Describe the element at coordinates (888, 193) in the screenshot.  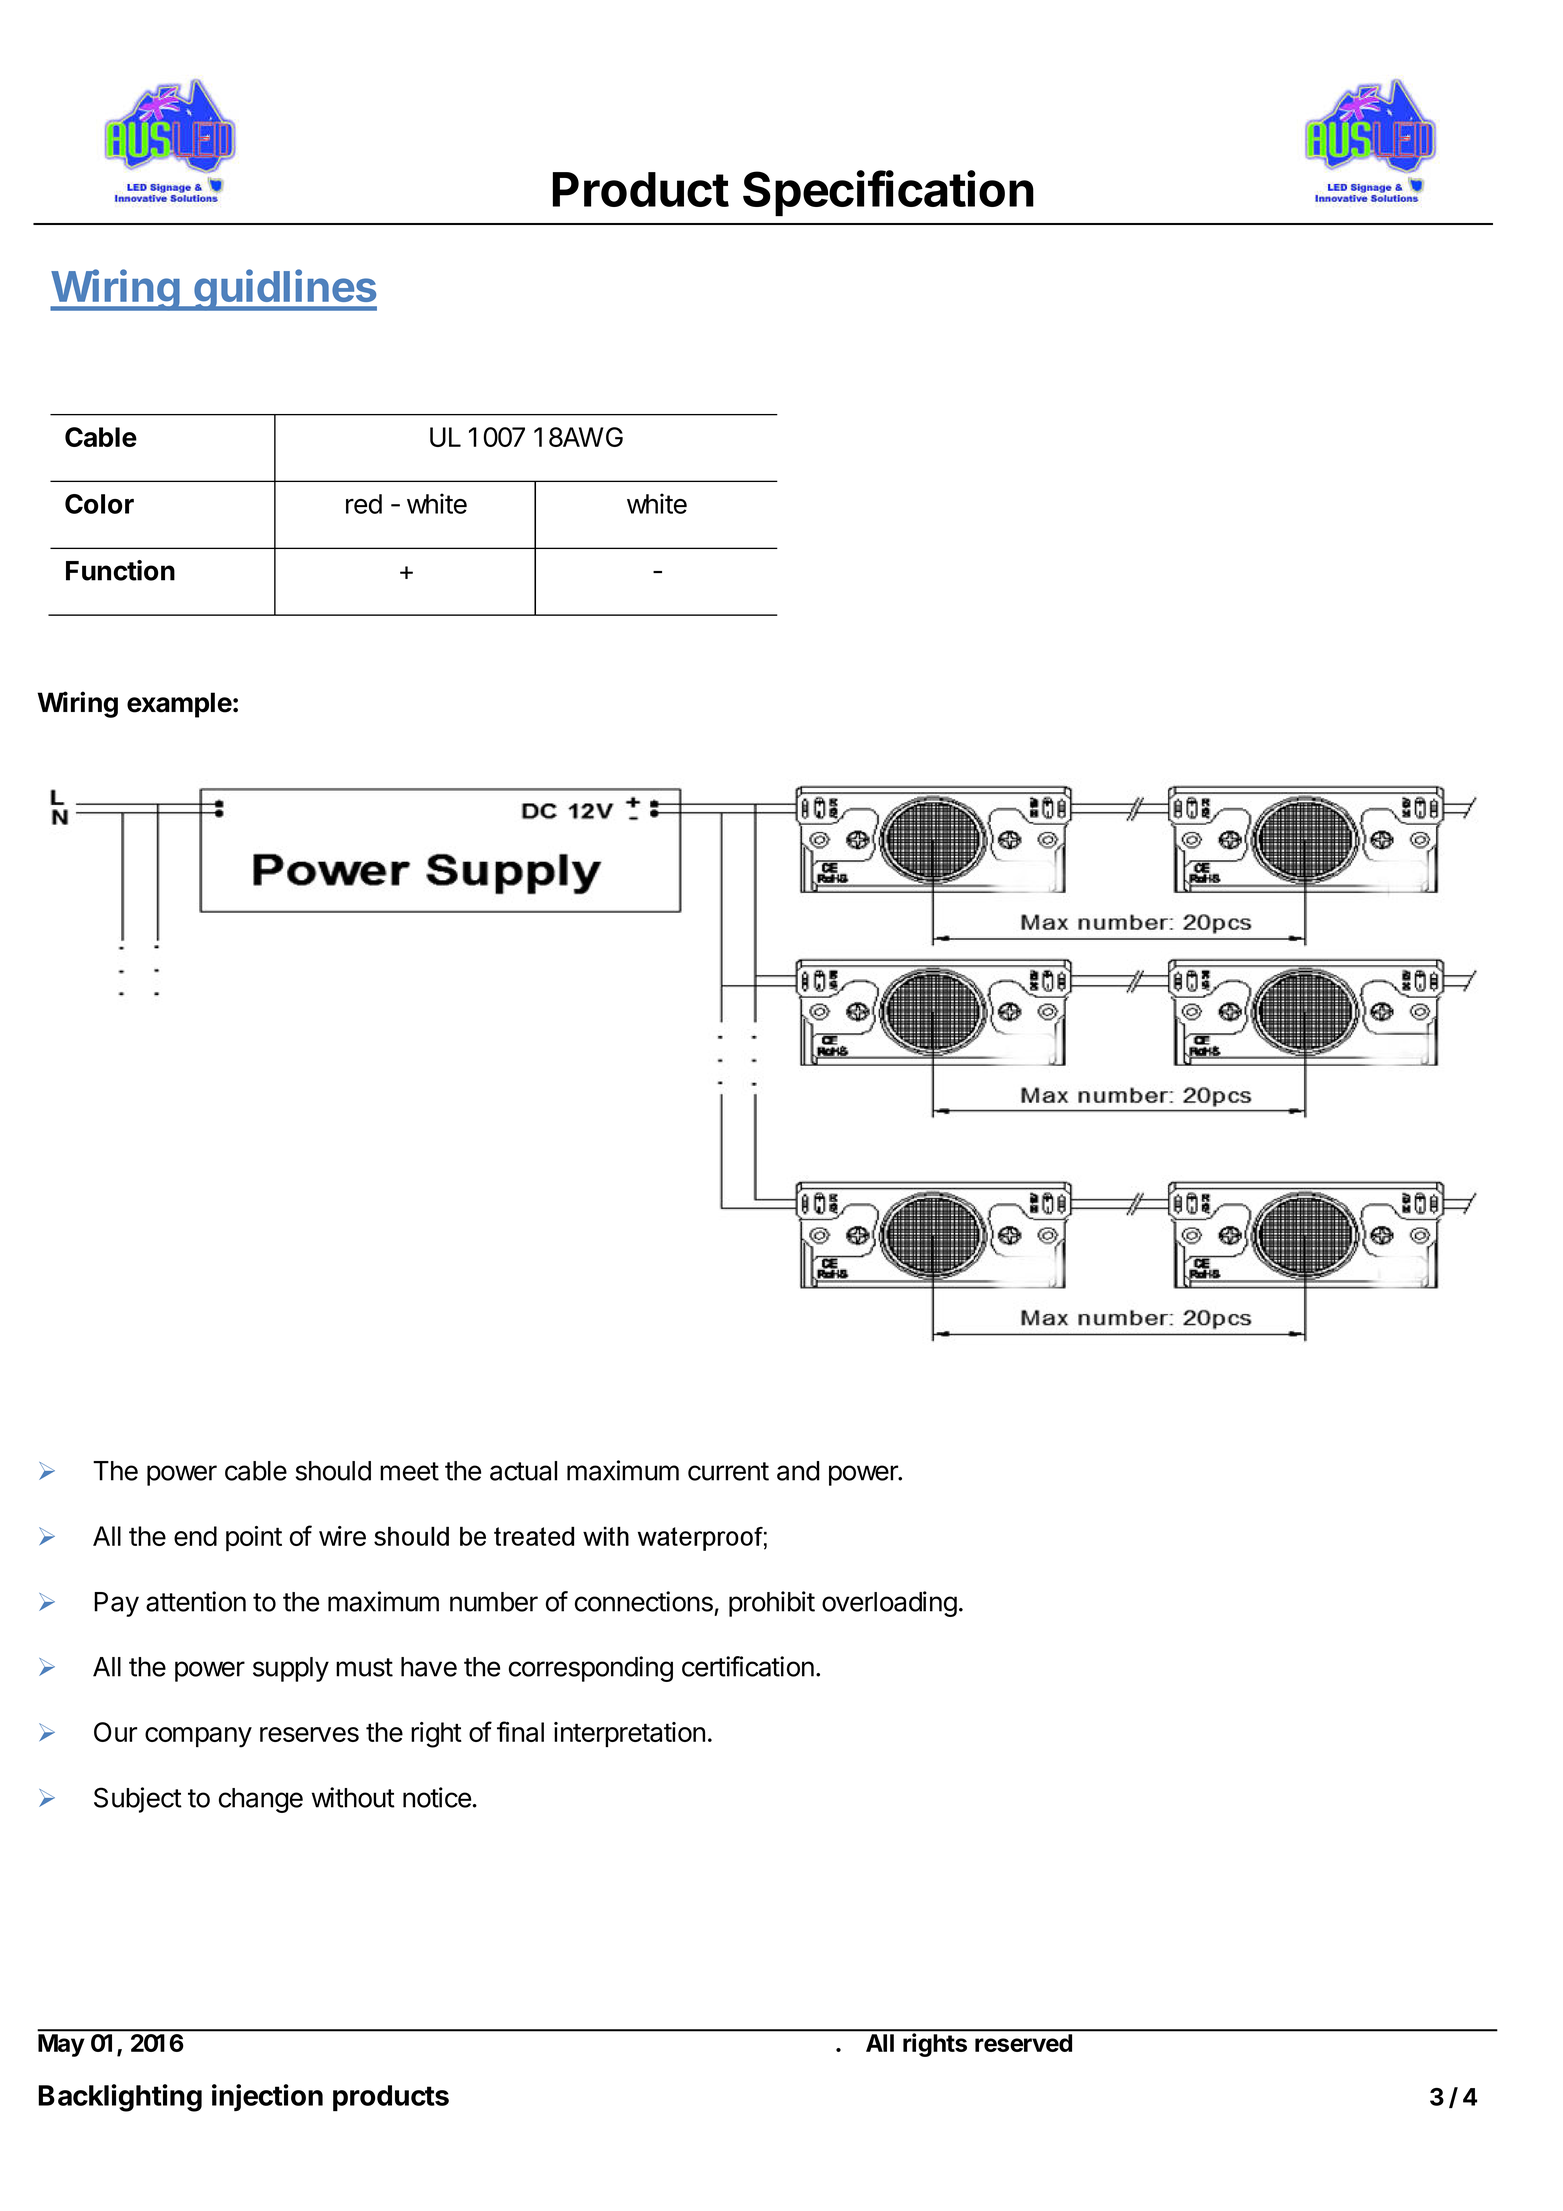
I see `Specification` at that location.
